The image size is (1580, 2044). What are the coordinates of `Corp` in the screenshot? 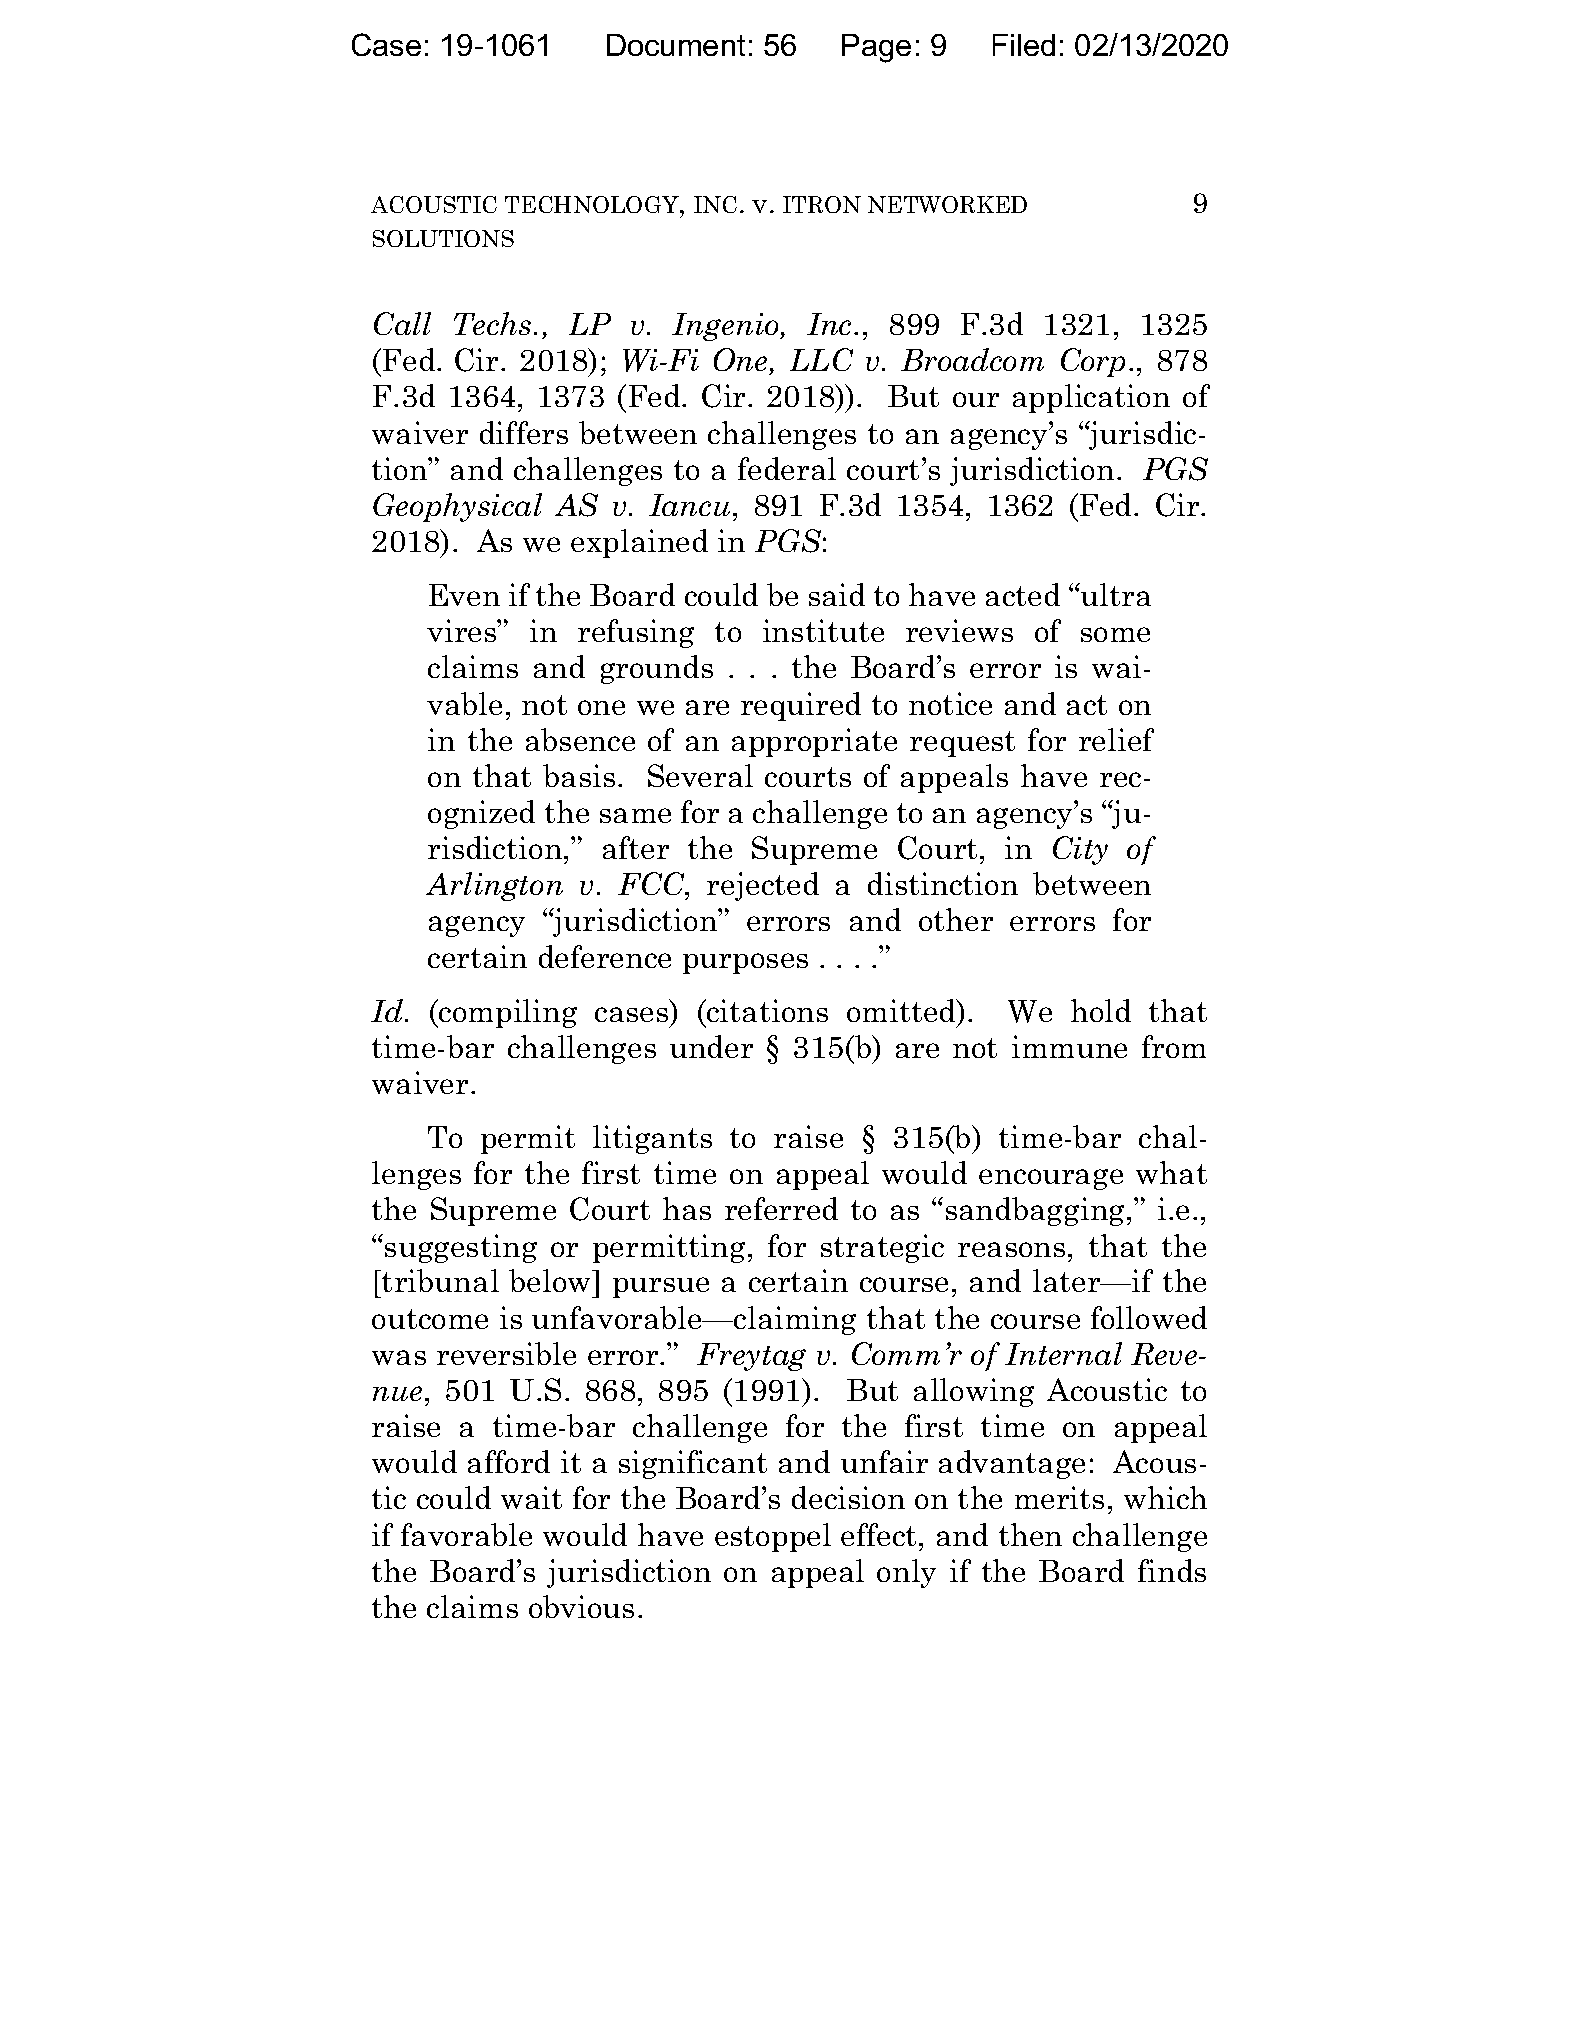 It's located at (1093, 362).
